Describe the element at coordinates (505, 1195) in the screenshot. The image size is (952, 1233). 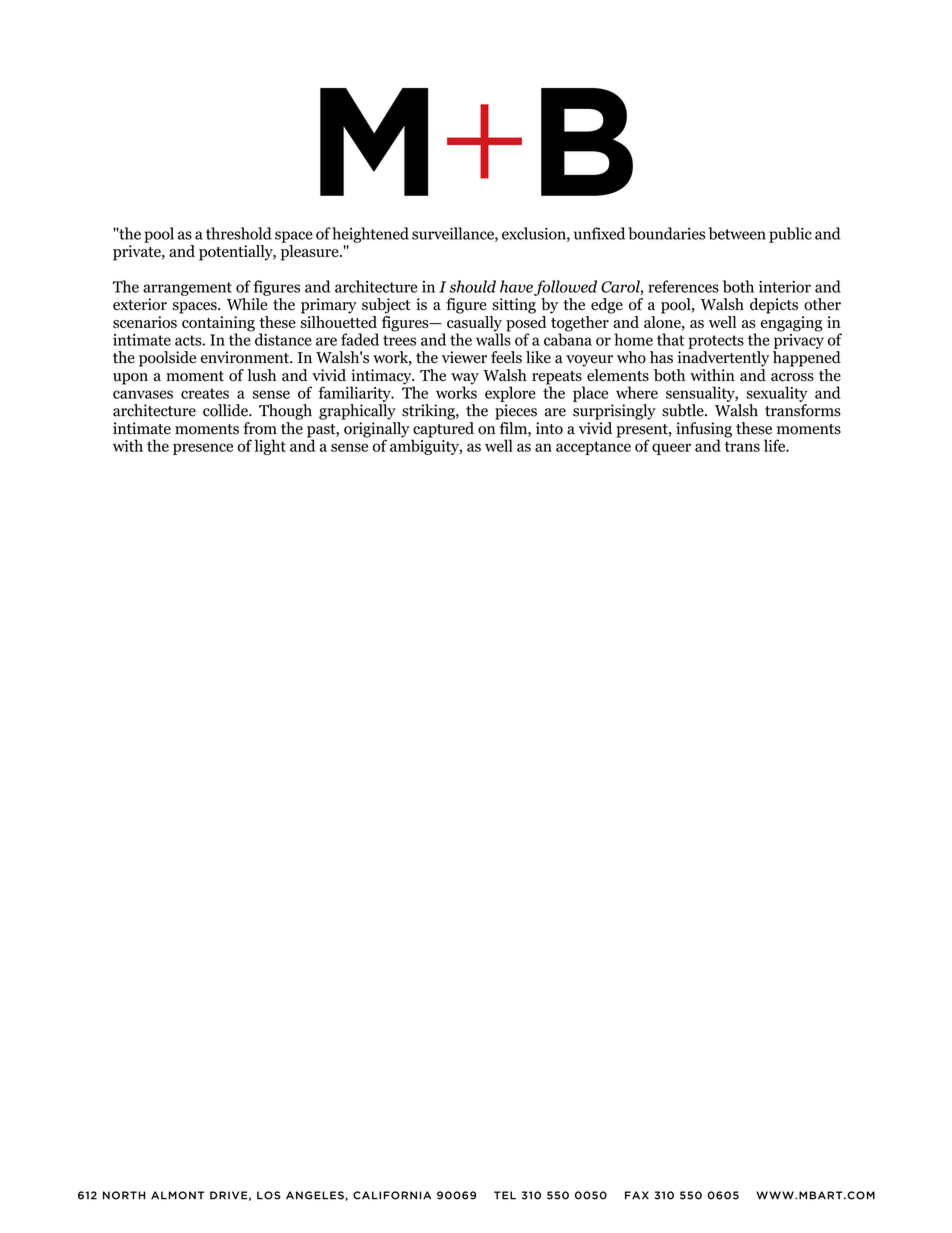
I see `TEL` at that location.
